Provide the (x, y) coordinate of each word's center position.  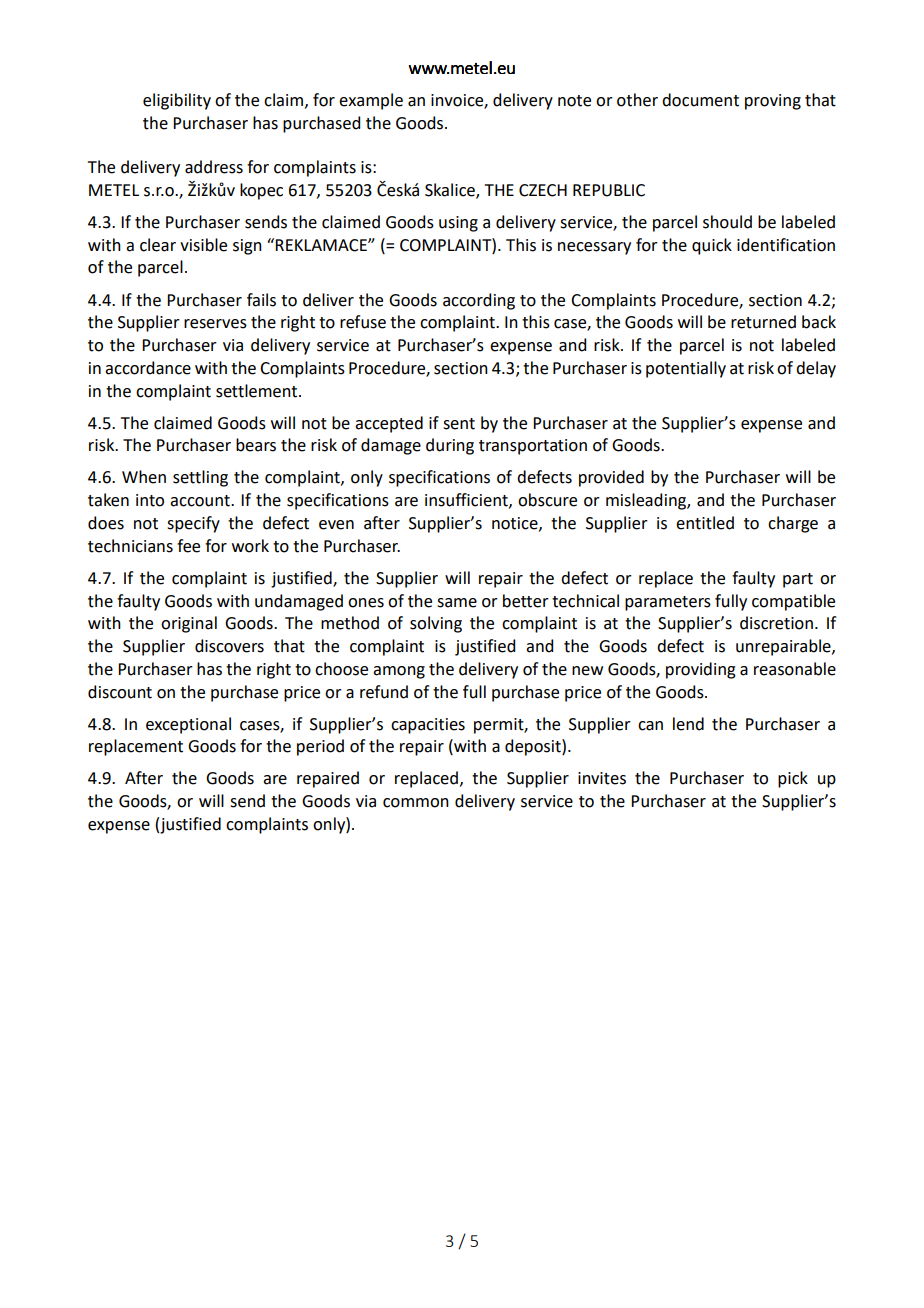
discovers (229, 646)
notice (516, 524)
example (371, 101)
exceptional (188, 725)
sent (459, 424)
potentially (686, 369)
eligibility (177, 101)
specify (193, 524)
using (458, 224)
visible (203, 245)
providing (701, 670)
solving (436, 624)
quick (712, 246)
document (700, 100)
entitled (705, 523)
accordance (148, 368)
